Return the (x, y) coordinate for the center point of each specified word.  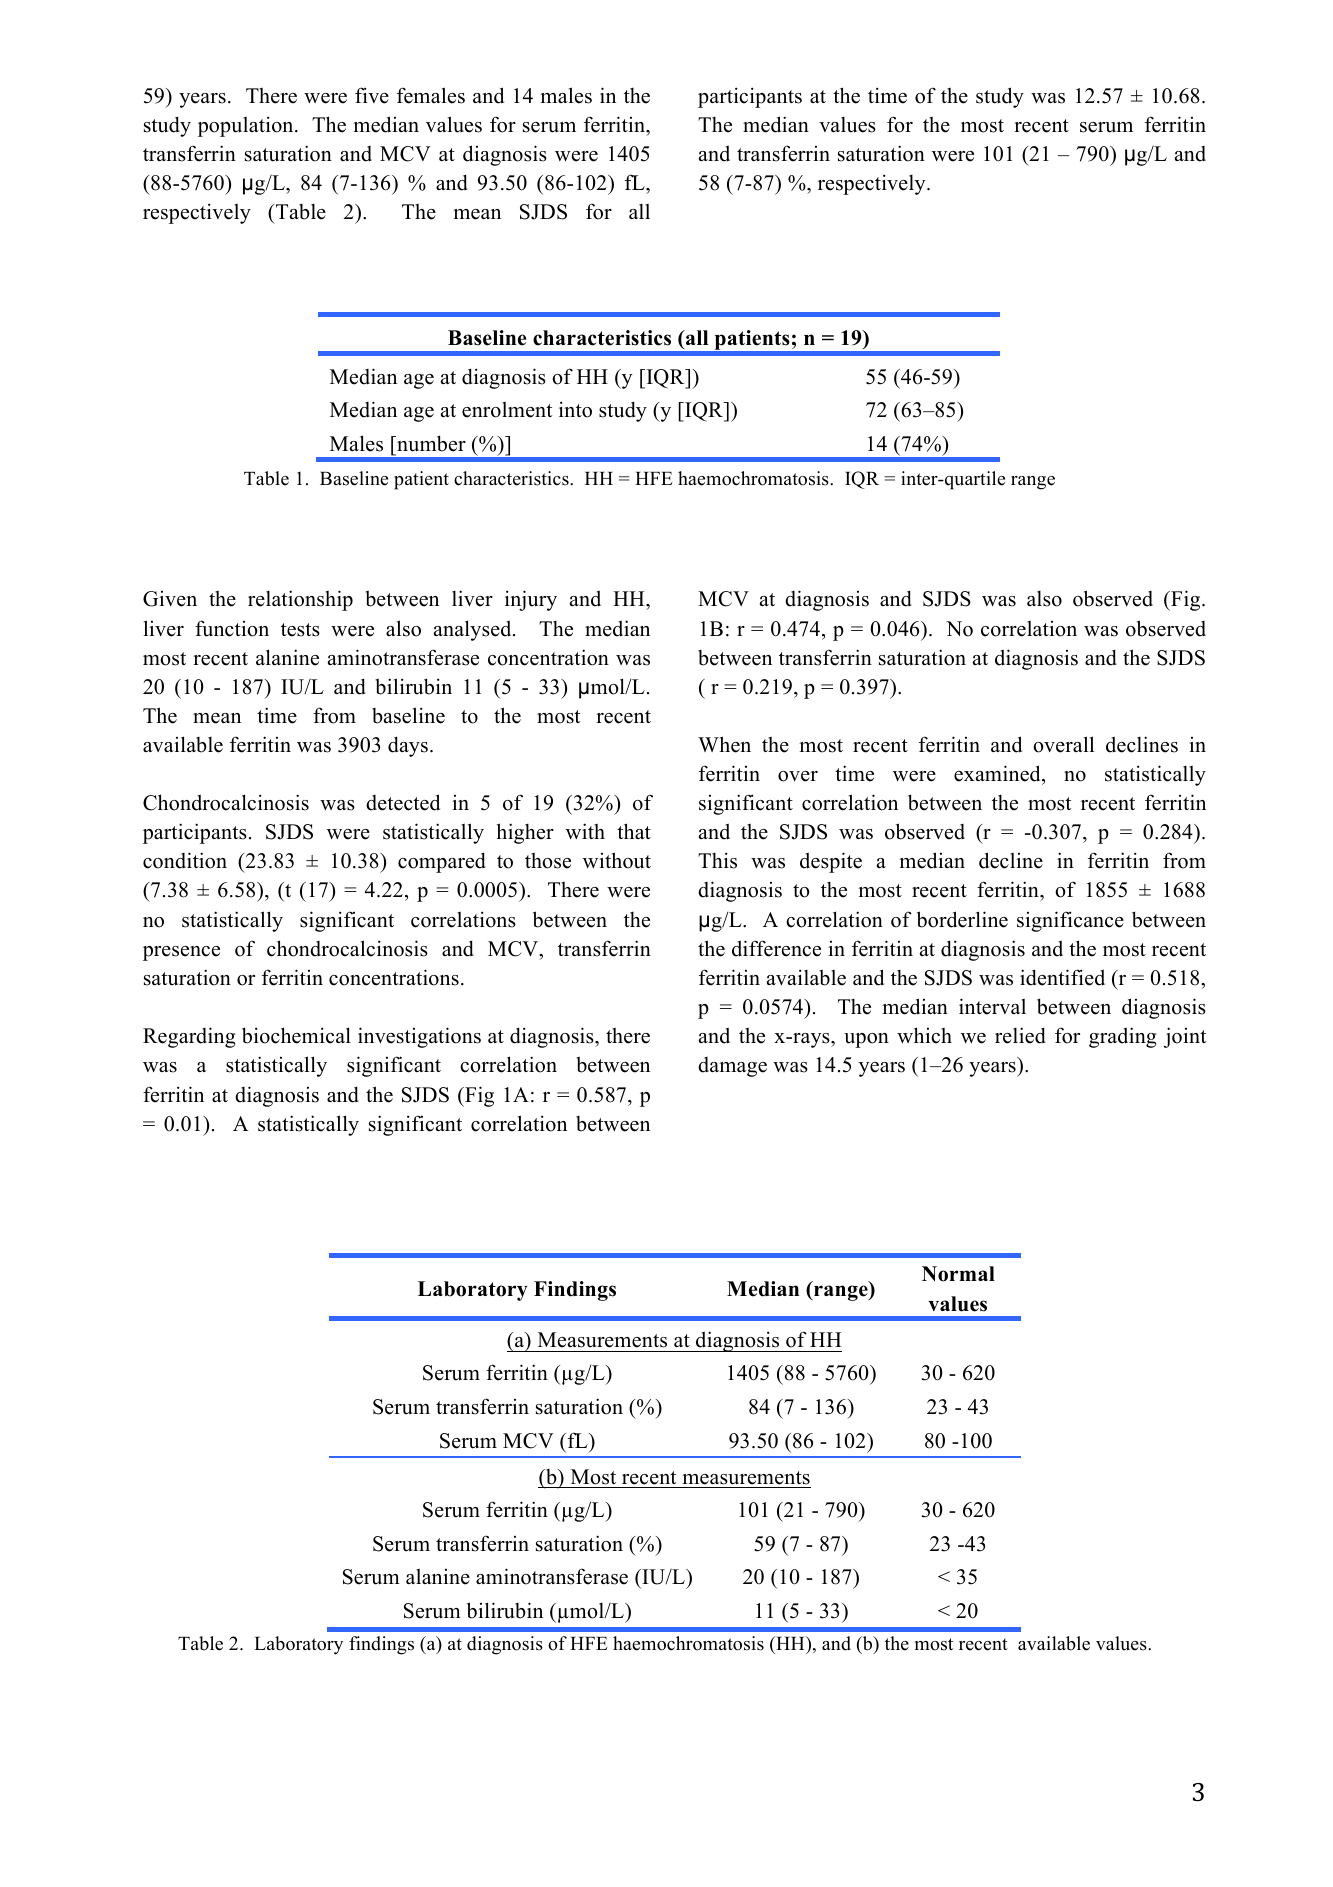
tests (300, 630)
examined (998, 775)
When (724, 744)
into (575, 409)
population (247, 126)
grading (1122, 1037)
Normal (958, 1274)
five (372, 95)
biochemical (296, 1035)
